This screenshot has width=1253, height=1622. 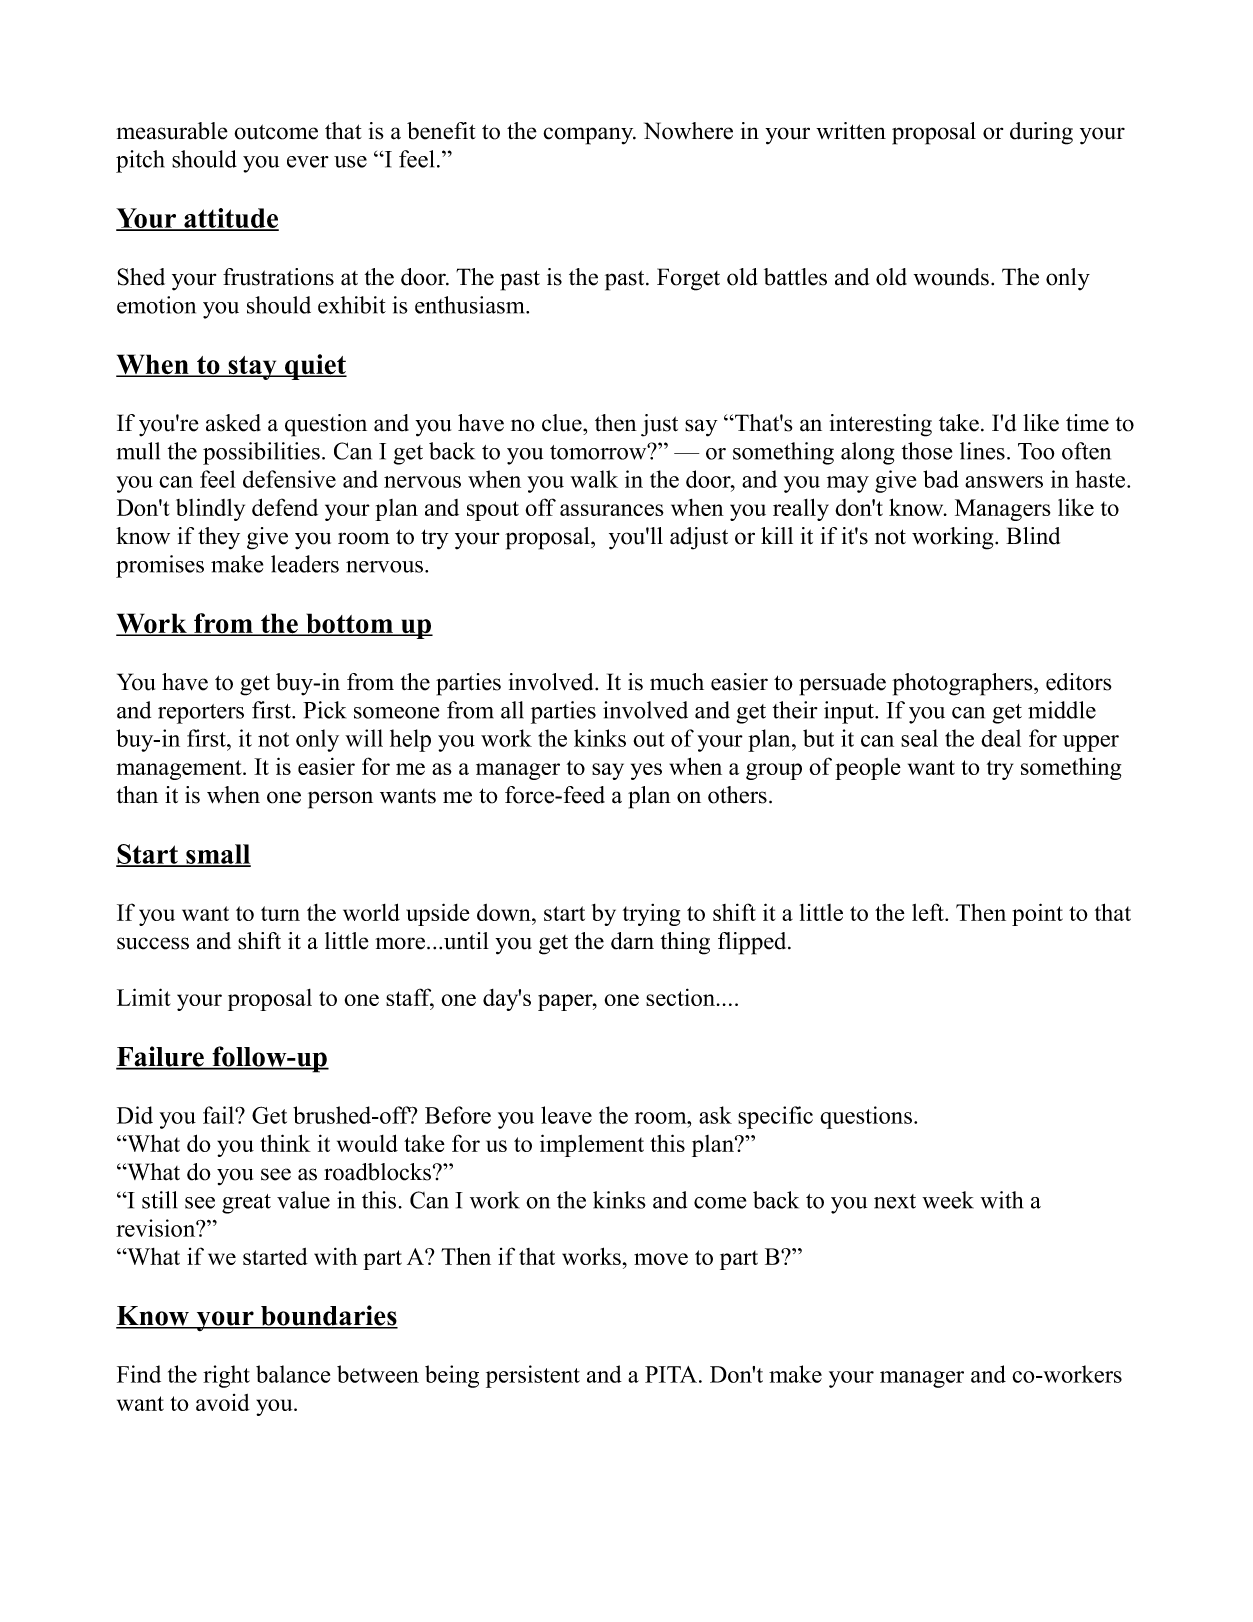 I want to click on yes, so click(x=646, y=771).
